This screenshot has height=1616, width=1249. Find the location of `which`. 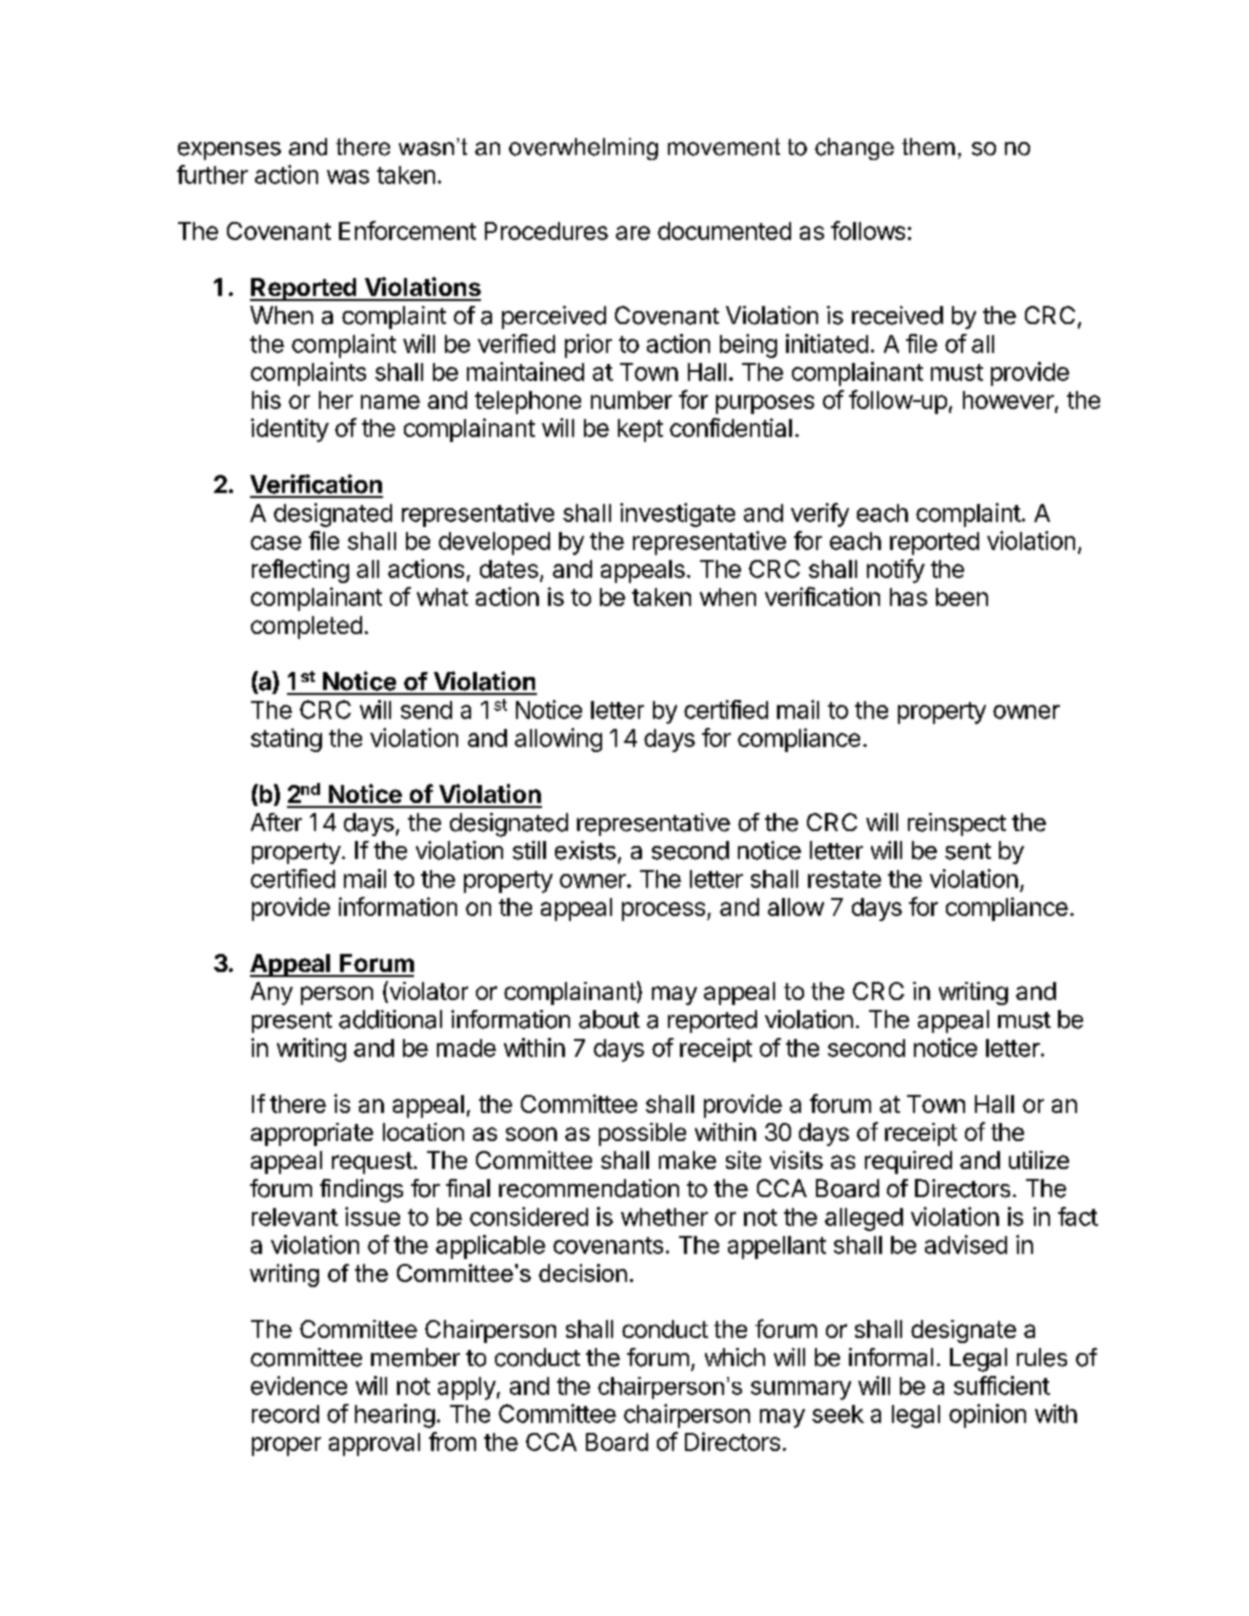

which is located at coordinates (735, 1357).
